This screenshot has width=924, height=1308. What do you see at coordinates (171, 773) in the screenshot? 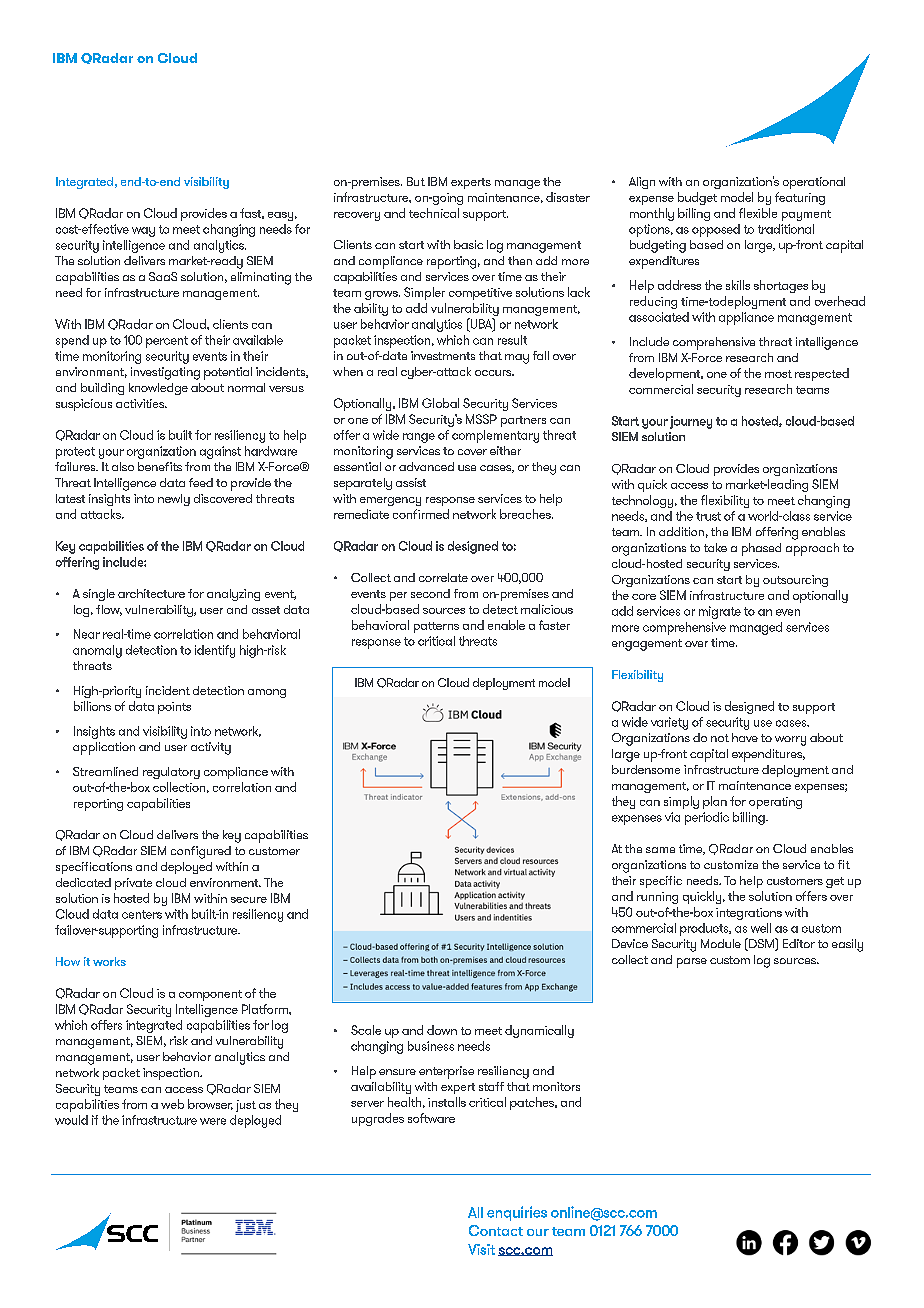
I see `regulatory` at bounding box center [171, 773].
